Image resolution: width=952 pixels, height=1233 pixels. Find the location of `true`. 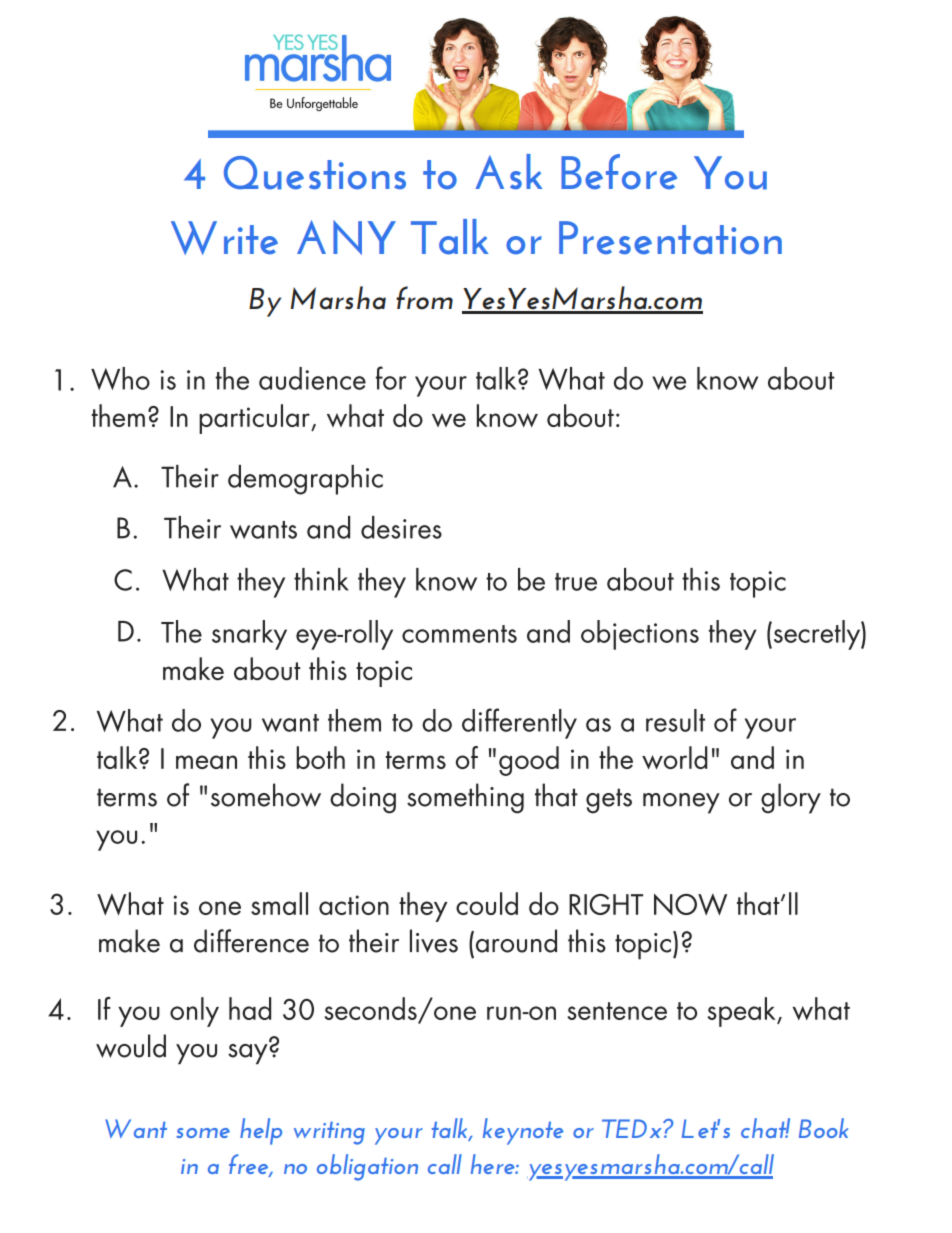

true is located at coordinates (576, 582).
